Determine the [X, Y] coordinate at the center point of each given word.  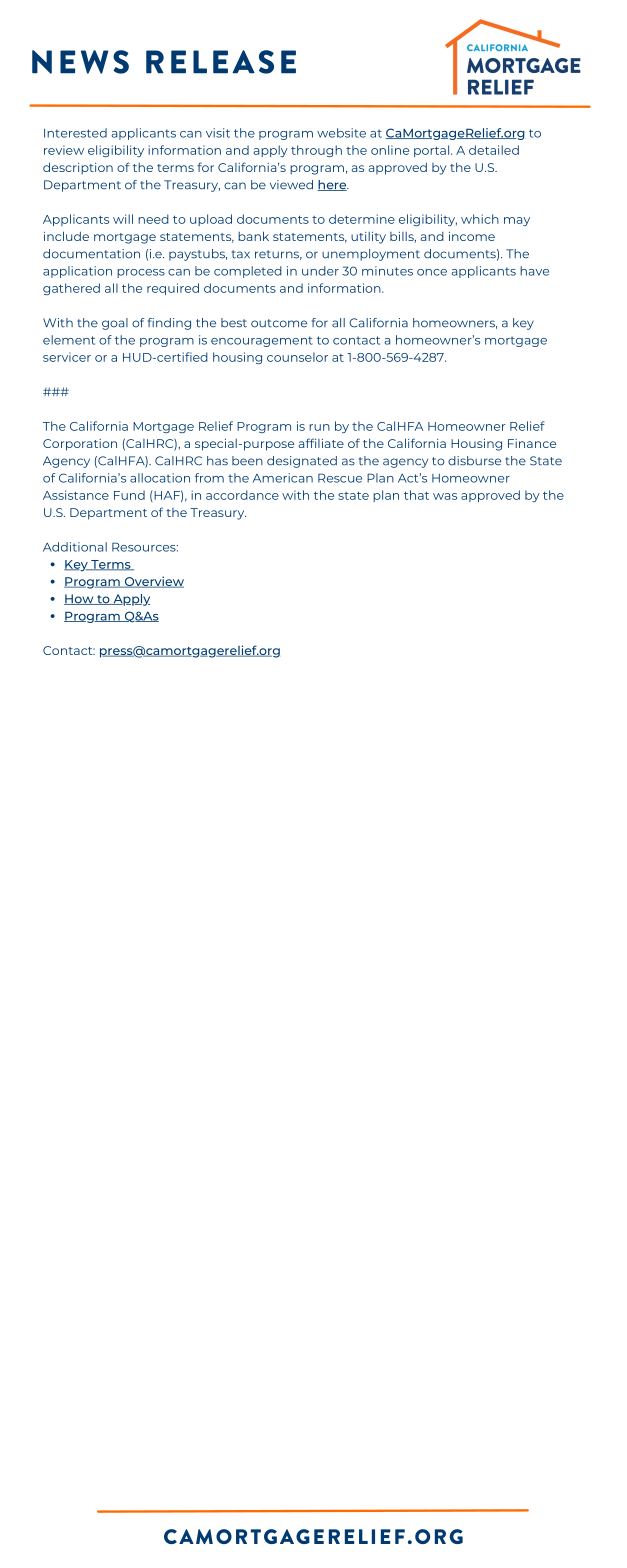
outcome [279, 323]
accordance [242, 495]
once [432, 272]
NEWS [80, 62]
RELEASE [221, 62]
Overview [153, 582]
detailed [494, 150]
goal [115, 324]
